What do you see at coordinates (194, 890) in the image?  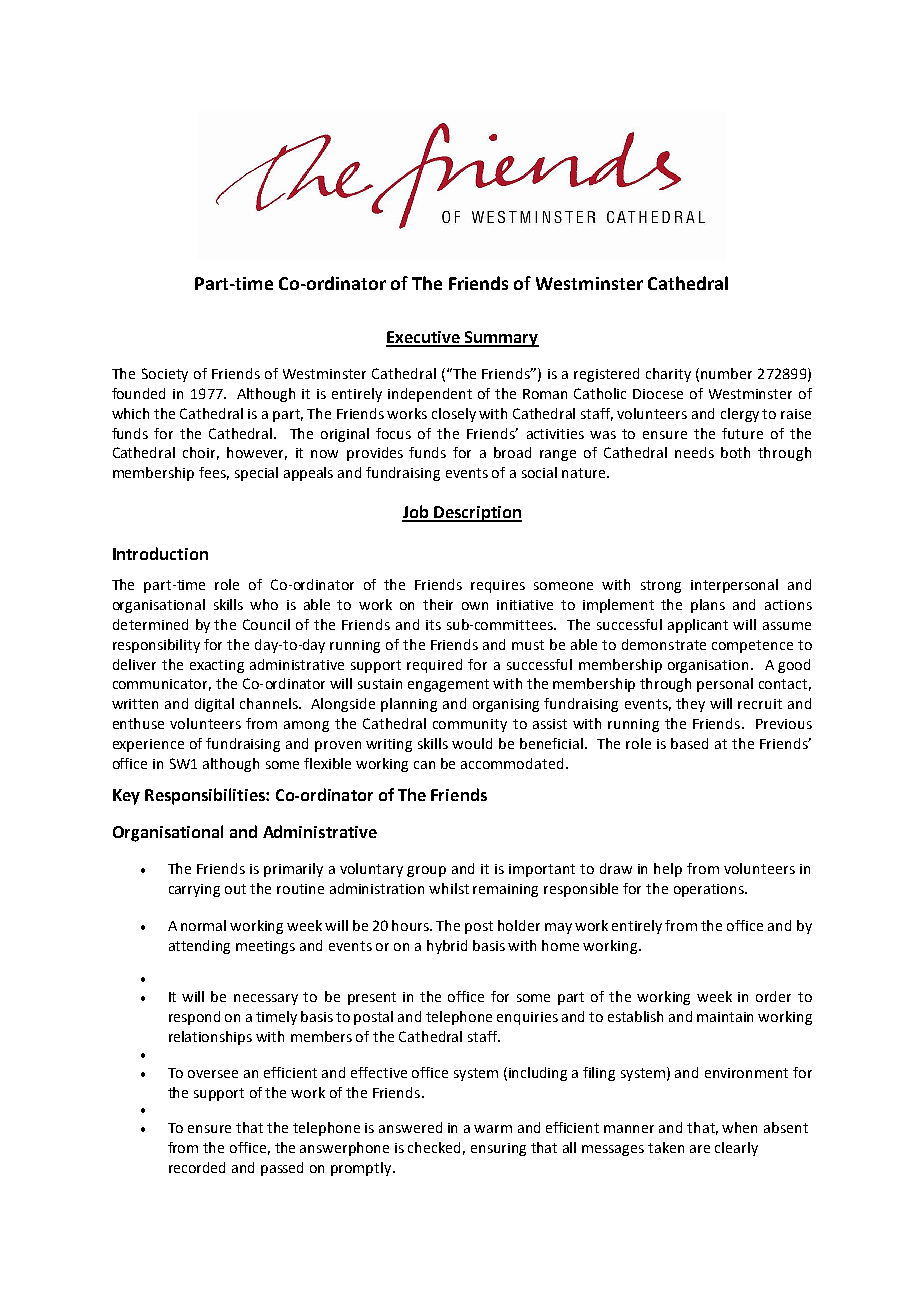 I see `carrying` at bounding box center [194, 890].
